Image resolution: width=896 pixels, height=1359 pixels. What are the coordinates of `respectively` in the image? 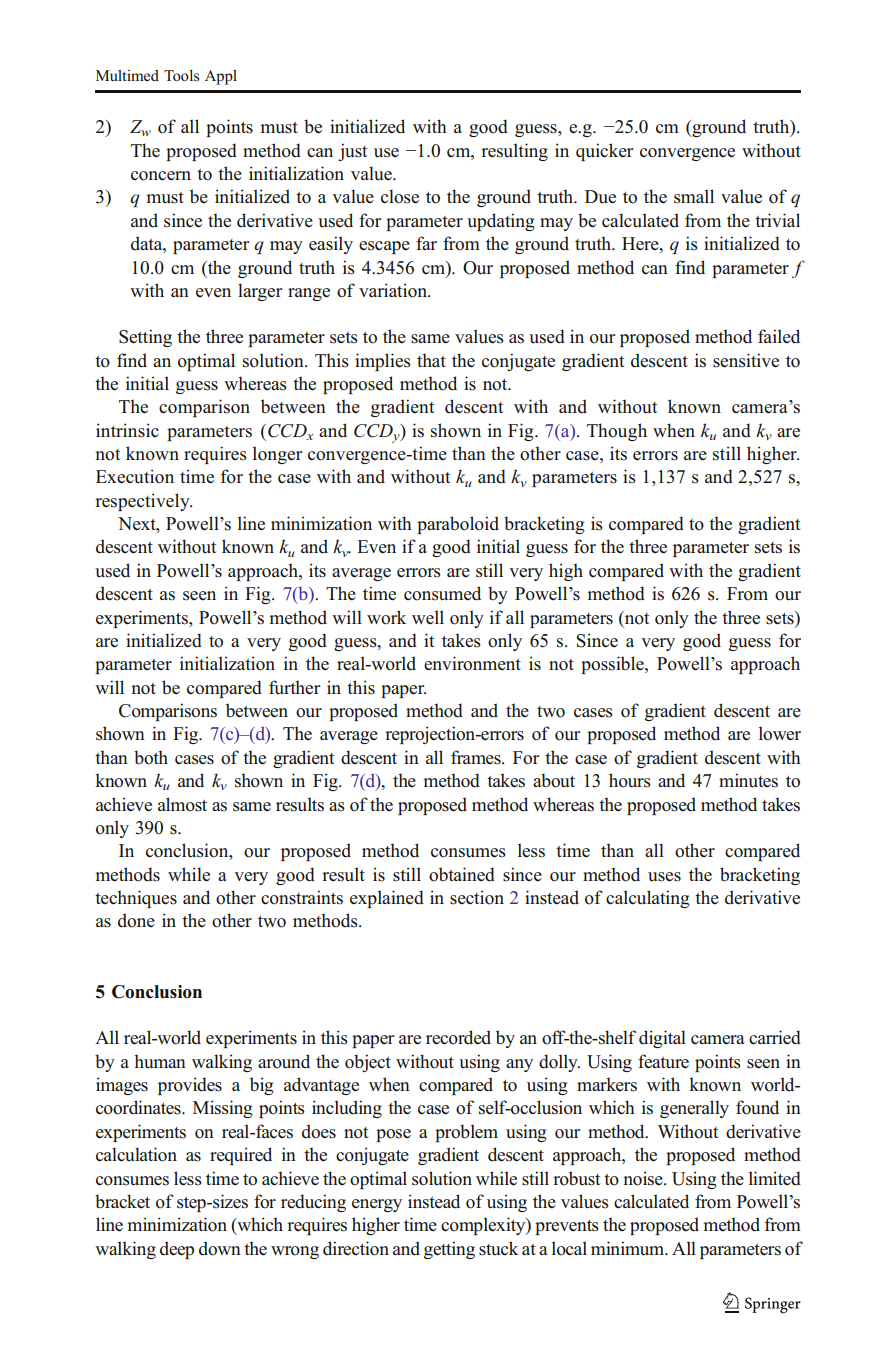 It's located at (143, 502).
